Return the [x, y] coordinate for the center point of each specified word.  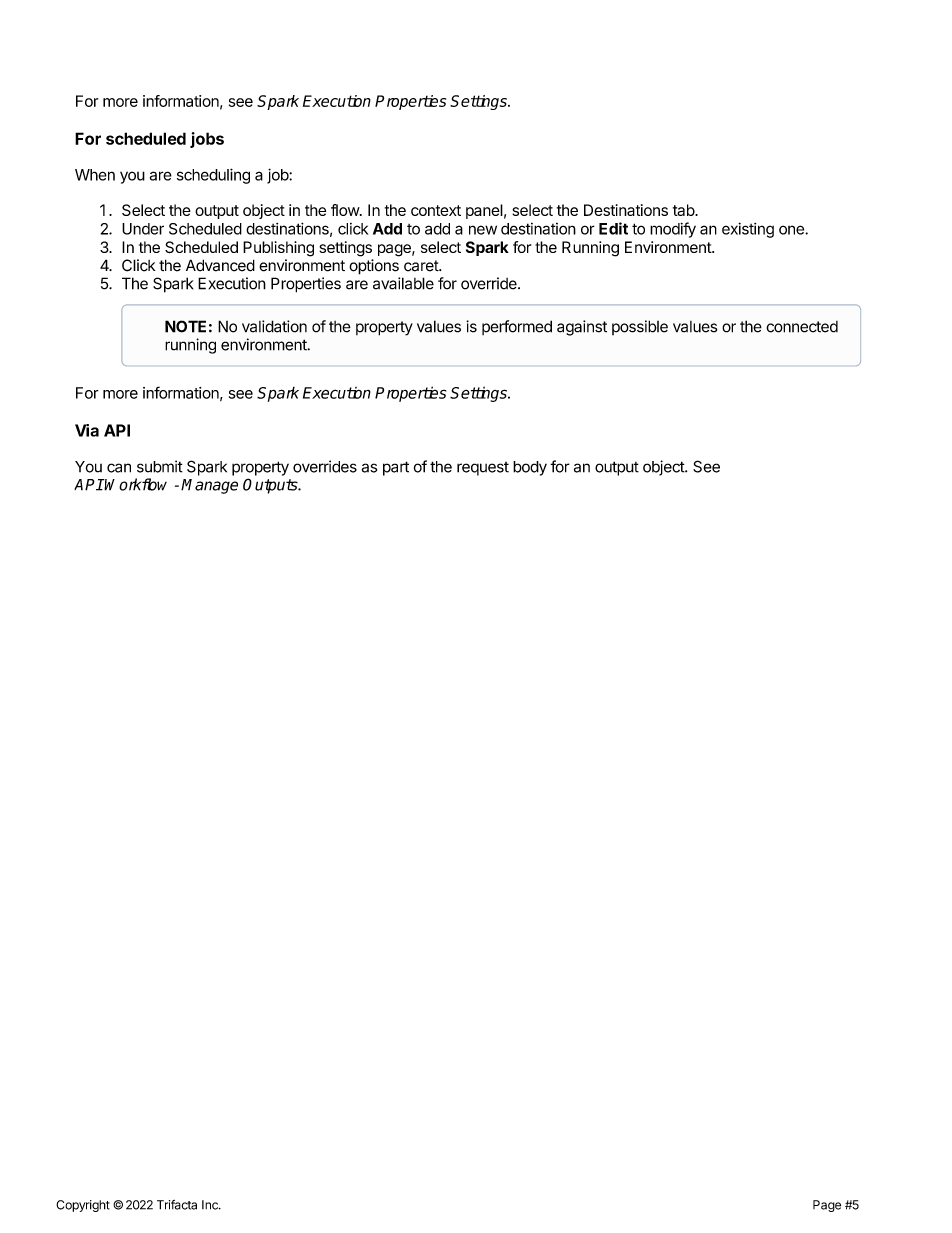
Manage [209, 486]
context [436, 210]
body [530, 468]
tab [684, 210]
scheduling [213, 176]
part [396, 468]
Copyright [83, 1206]
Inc [211, 1205]
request [483, 469]
